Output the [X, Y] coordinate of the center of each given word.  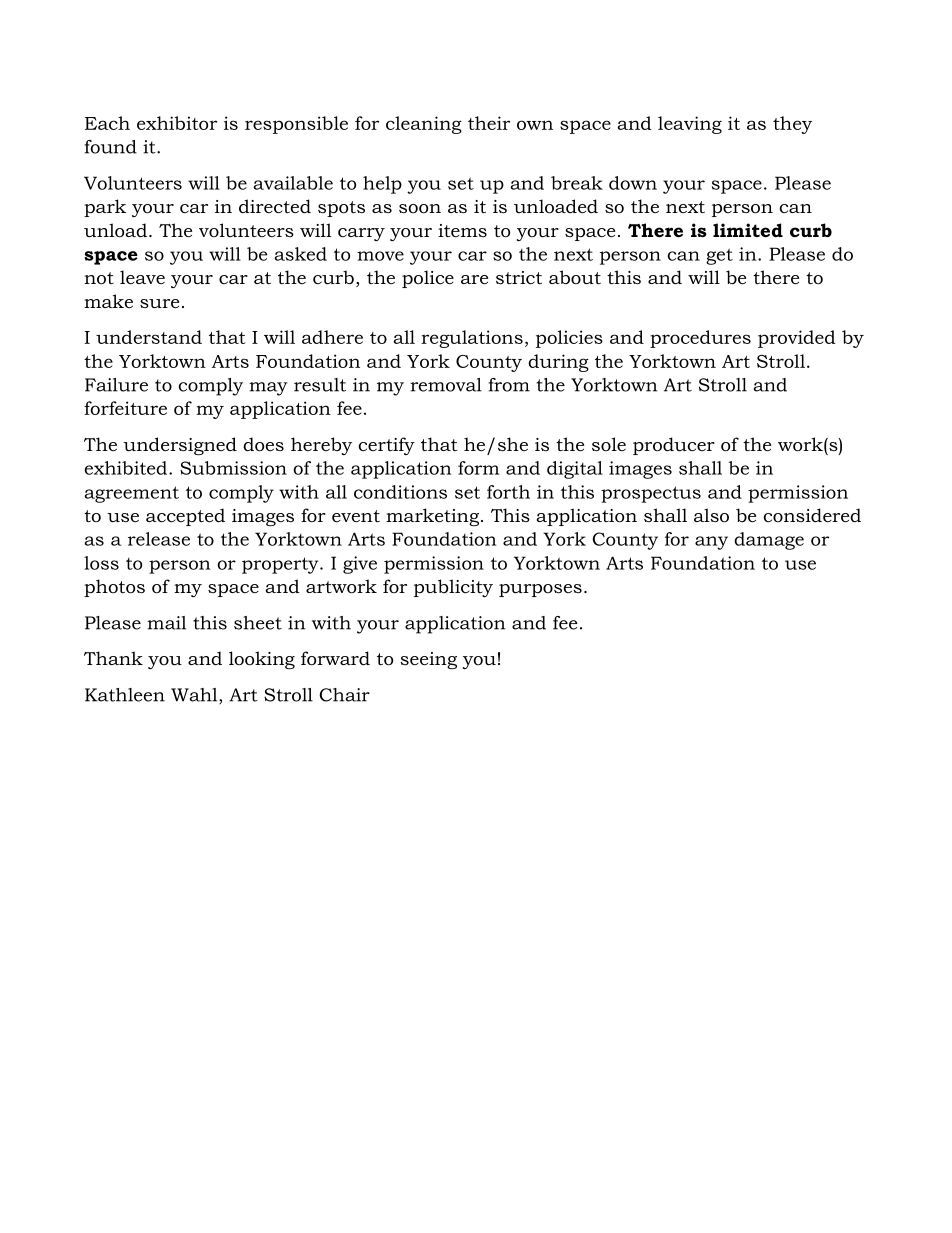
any [711, 543]
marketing [432, 517]
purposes [540, 590]
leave [142, 277]
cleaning [424, 125]
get [719, 257]
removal [446, 385]
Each [107, 123]
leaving [690, 125]
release [159, 539]
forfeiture [125, 408]
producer [674, 446]
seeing [429, 660]
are [474, 279]
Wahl [195, 696]
